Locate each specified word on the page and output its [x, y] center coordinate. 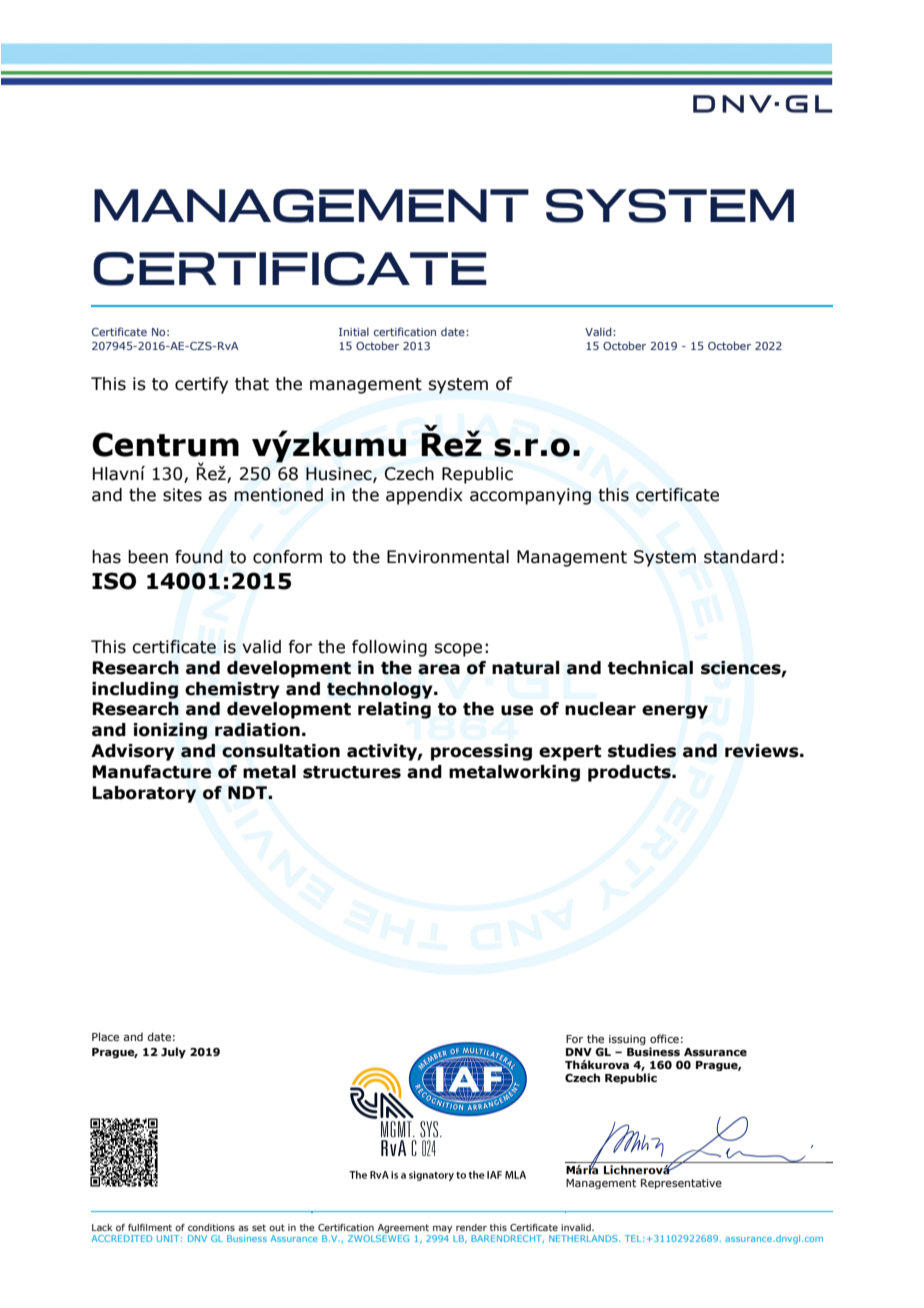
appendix [424, 496]
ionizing [170, 731]
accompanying [530, 496]
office [664, 1038]
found [199, 557]
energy [675, 712]
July [173, 1053]
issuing [627, 1040]
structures [352, 772]
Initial [354, 331]
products [630, 773]
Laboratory [144, 794]
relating [394, 710]
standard [741, 557]
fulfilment [150, 1227]
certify [201, 385]
